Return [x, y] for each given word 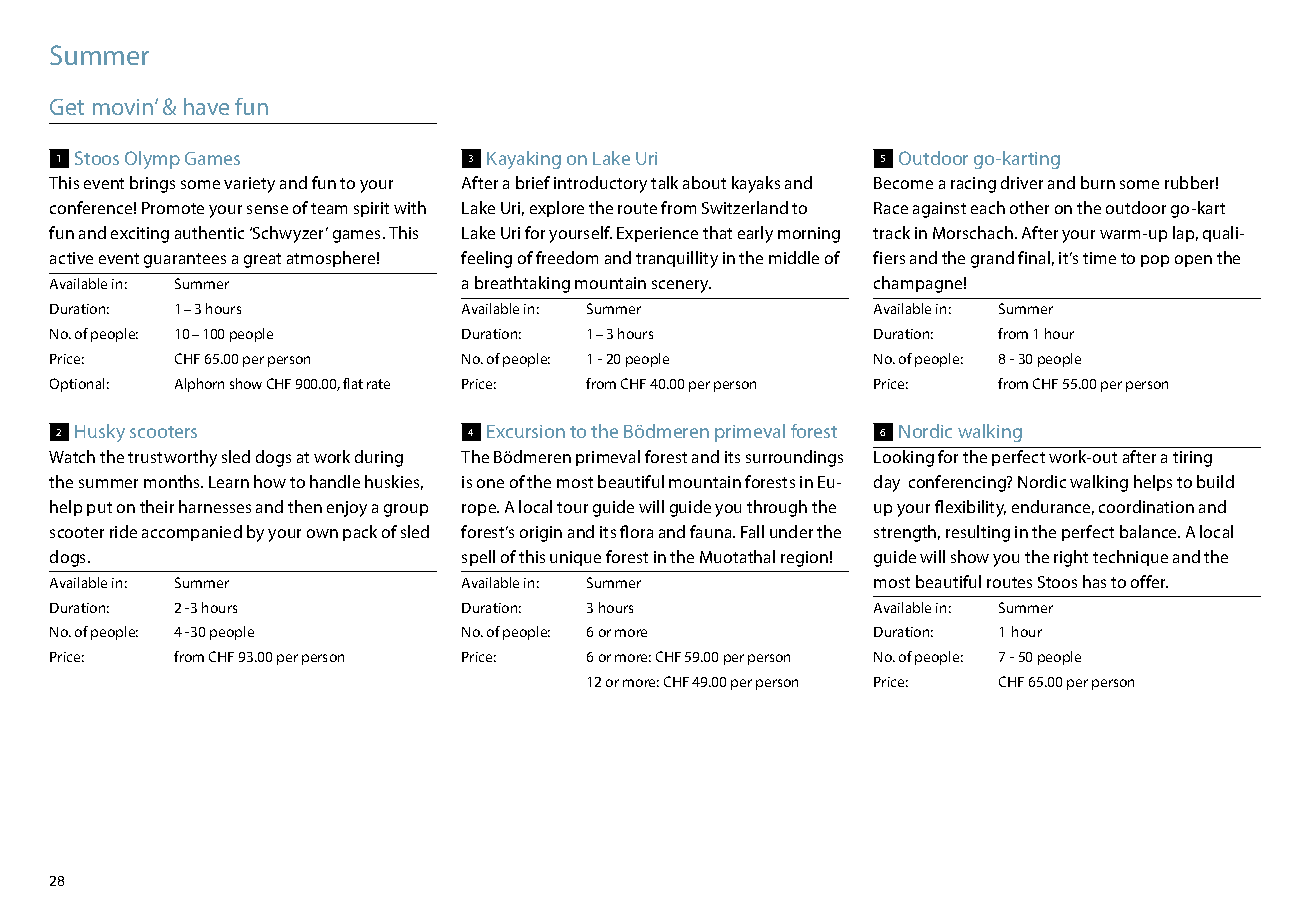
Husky [100, 433]
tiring [1192, 459]
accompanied [192, 533]
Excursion [526, 431]
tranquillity [677, 259]
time [1099, 258]
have [206, 106]
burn [1098, 182]
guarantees [185, 260]
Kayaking [524, 160]
